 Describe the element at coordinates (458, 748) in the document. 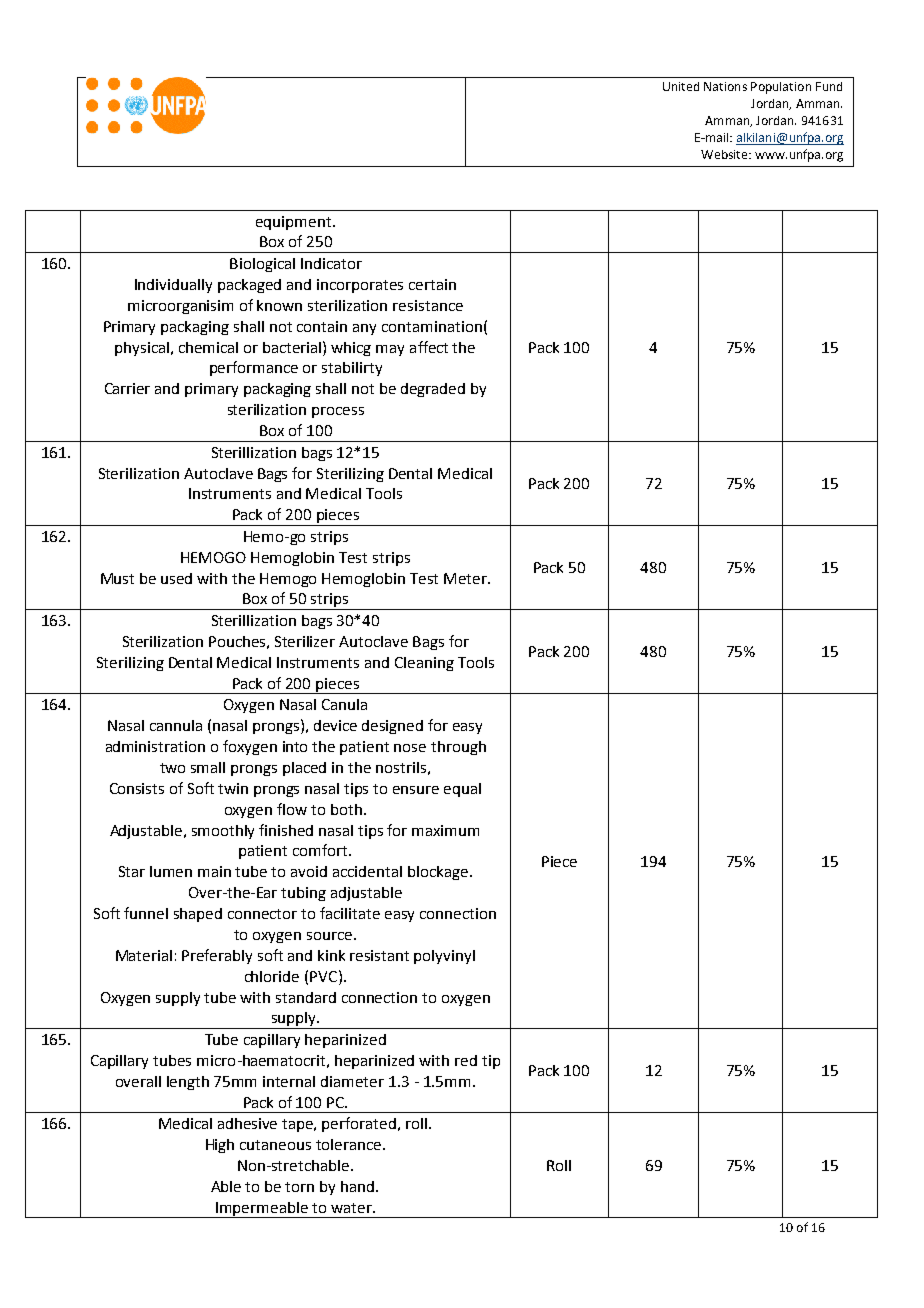

I see `through` at that location.
